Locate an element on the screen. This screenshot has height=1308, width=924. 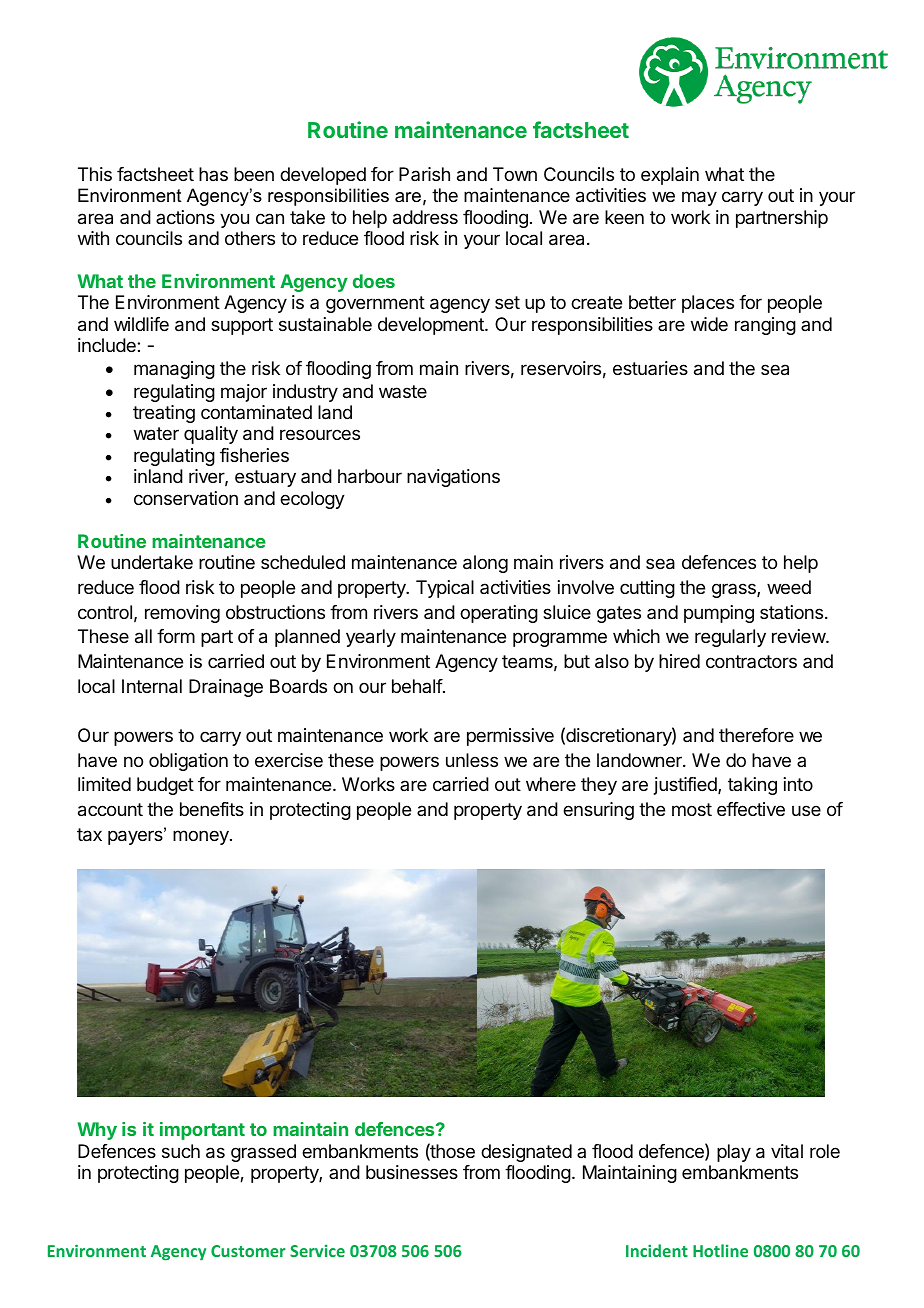
weed is located at coordinates (789, 587).
